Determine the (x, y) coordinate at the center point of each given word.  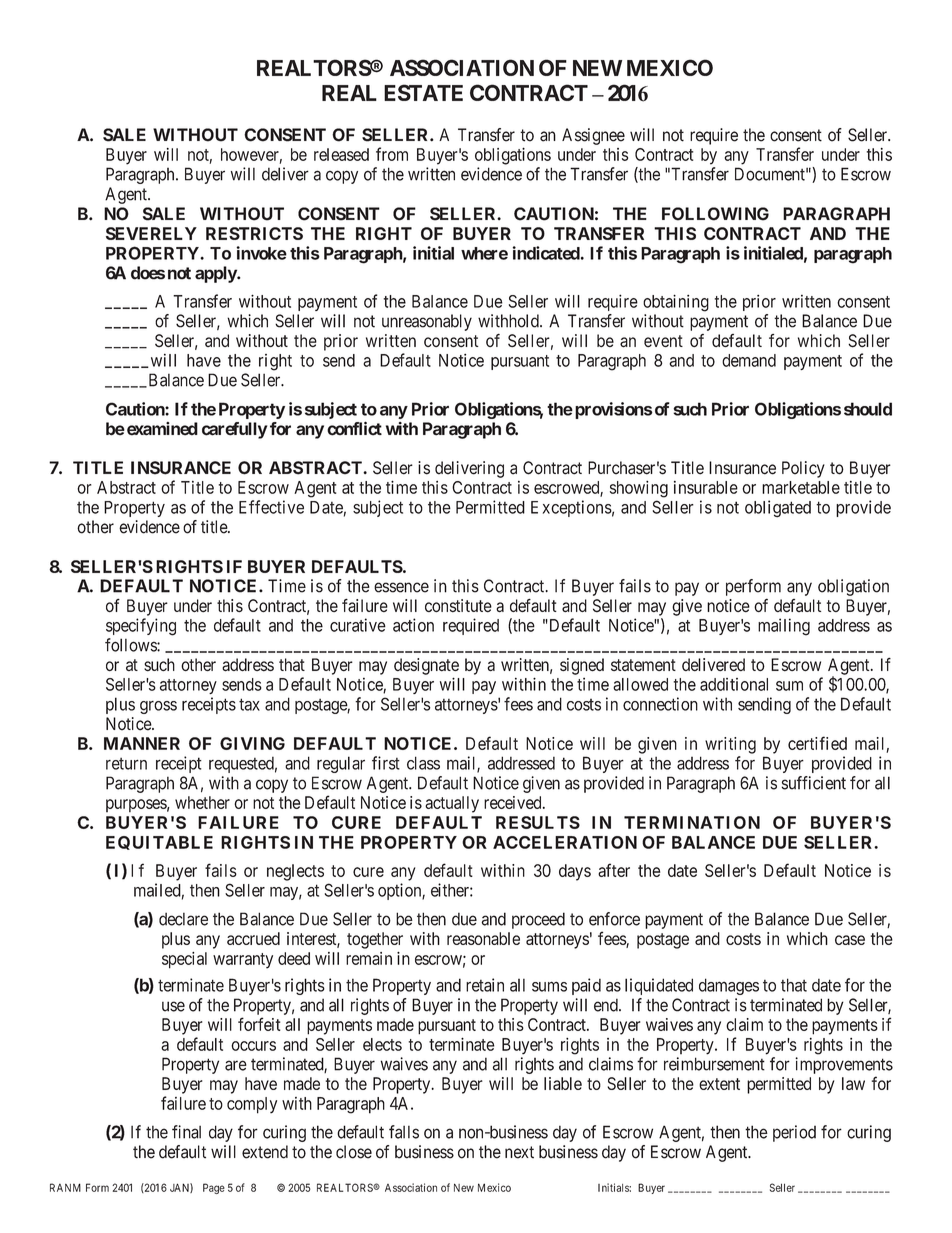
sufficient (813, 783)
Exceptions (571, 508)
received (514, 802)
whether (202, 802)
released (341, 154)
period (794, 1133)
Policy (803, 469)
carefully (234, 430)
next (519, 1152)
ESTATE (423, 92)
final (186, 1132)
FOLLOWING (715, 214)
